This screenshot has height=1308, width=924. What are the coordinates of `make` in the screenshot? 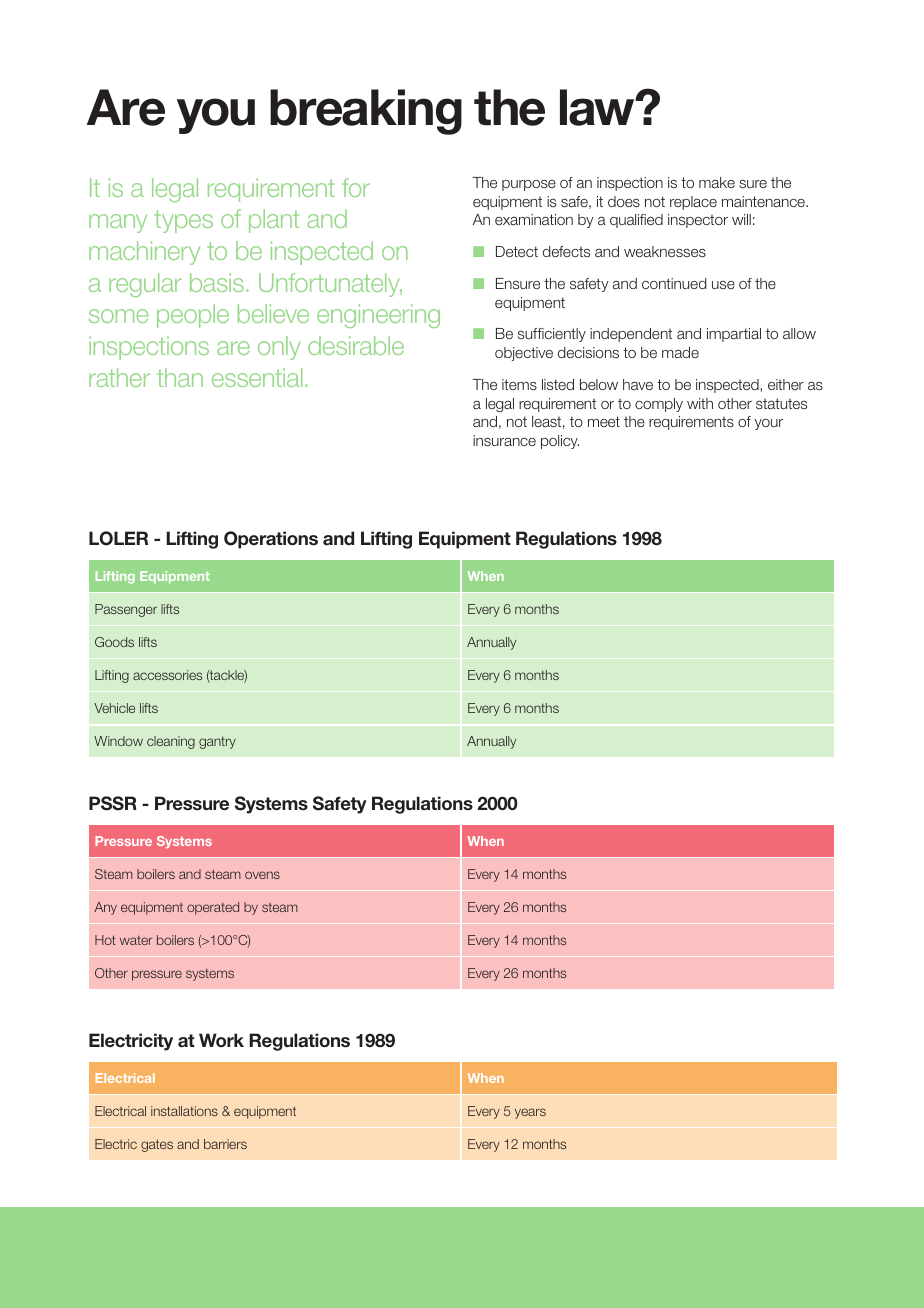 It's located at (717, 182).
